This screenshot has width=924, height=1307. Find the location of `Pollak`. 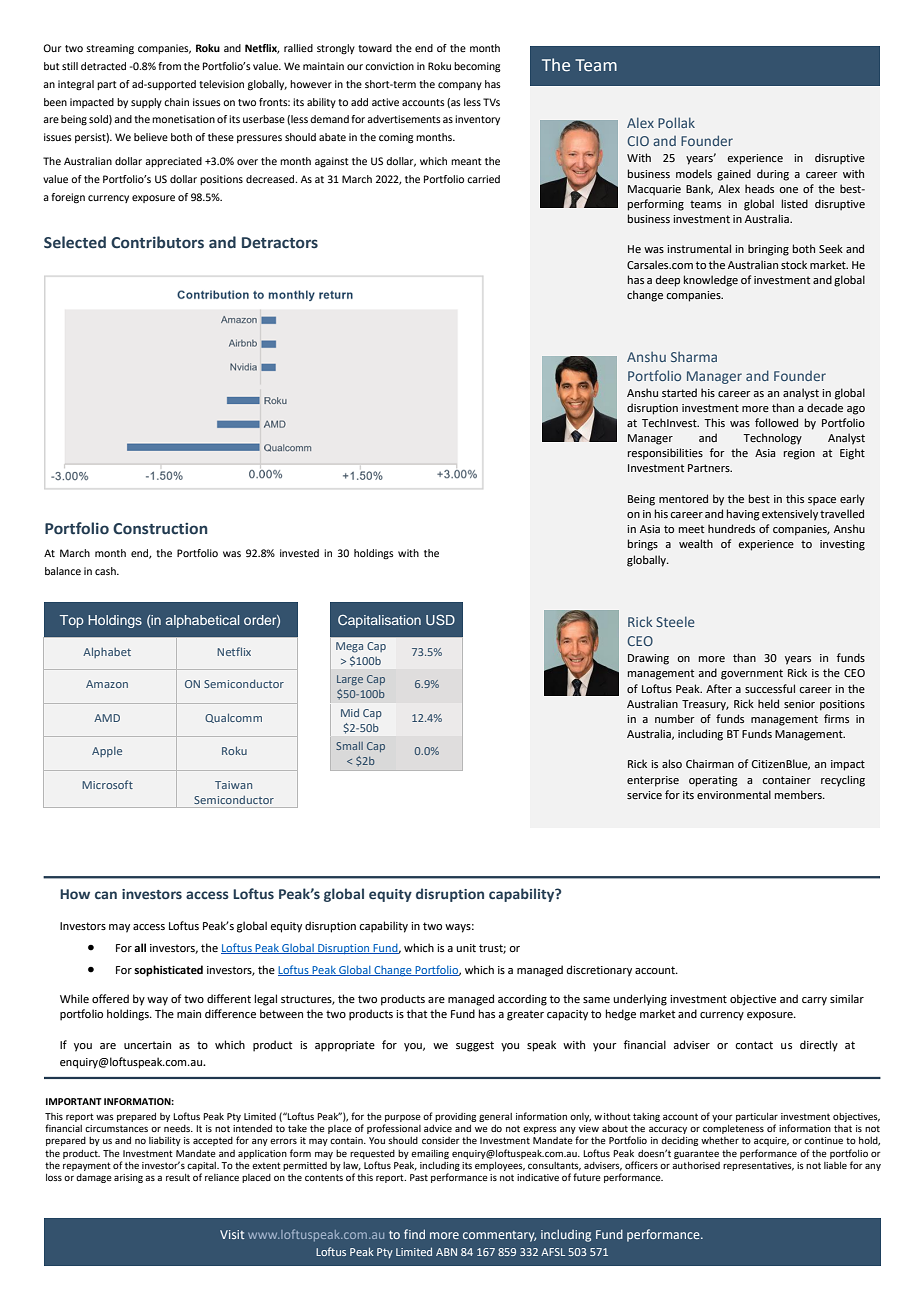

Pollak is located at coordinates (676, 122).
